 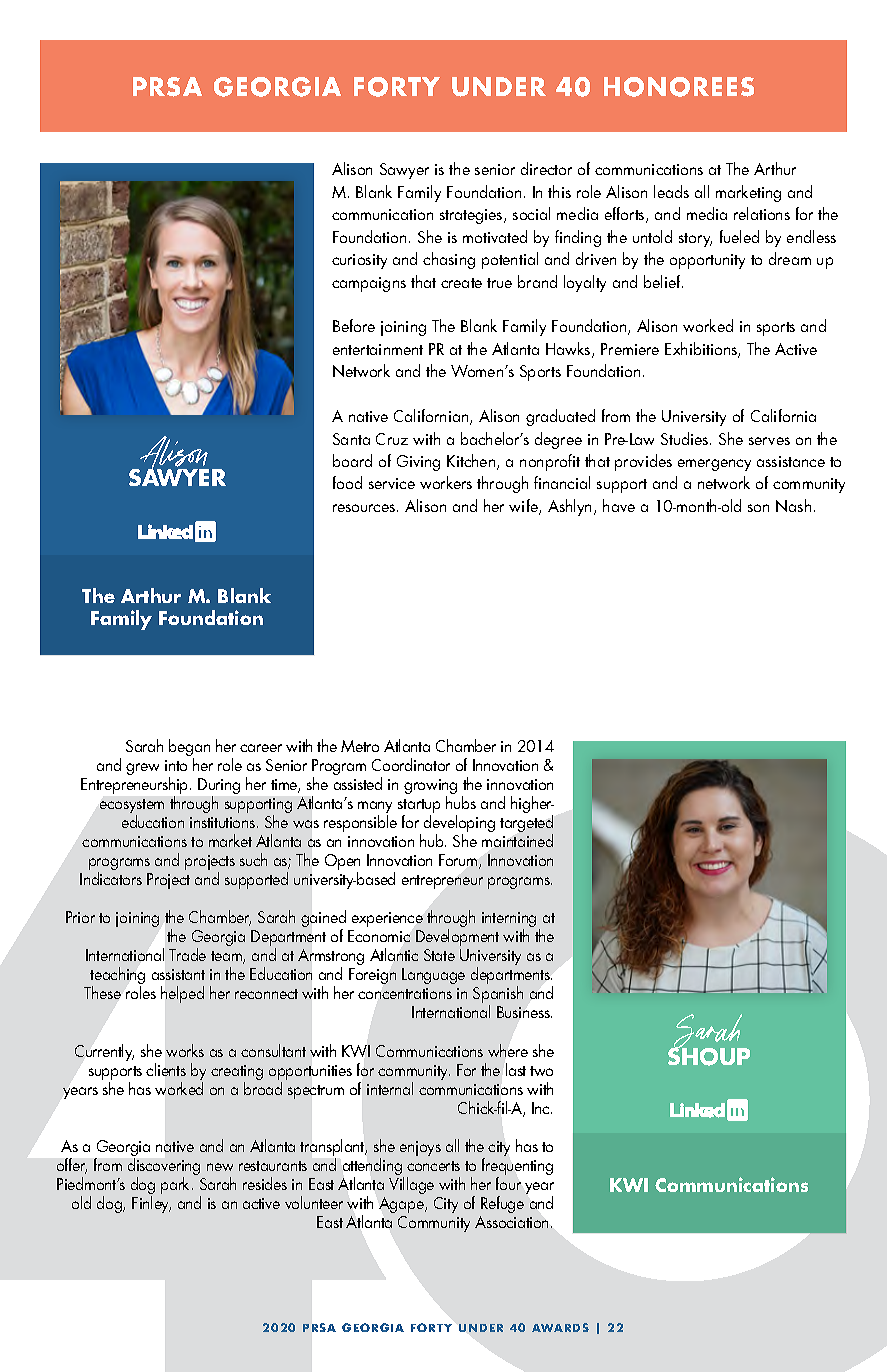 What do you see at coordinates (446, 482) in the image?
I see `workers` at bounding box center [446, 482].
